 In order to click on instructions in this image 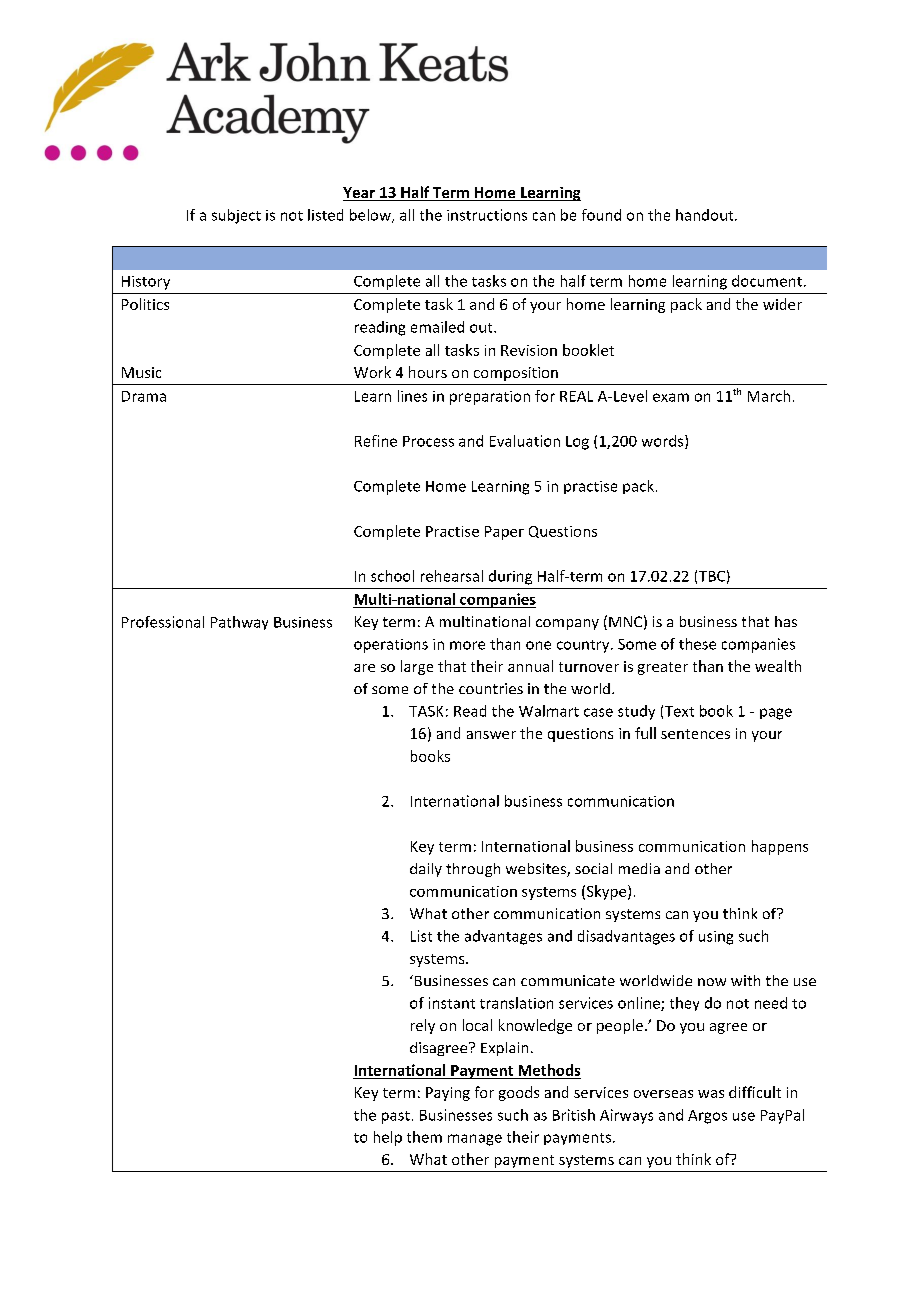, I will do `click(487, 215)`.
